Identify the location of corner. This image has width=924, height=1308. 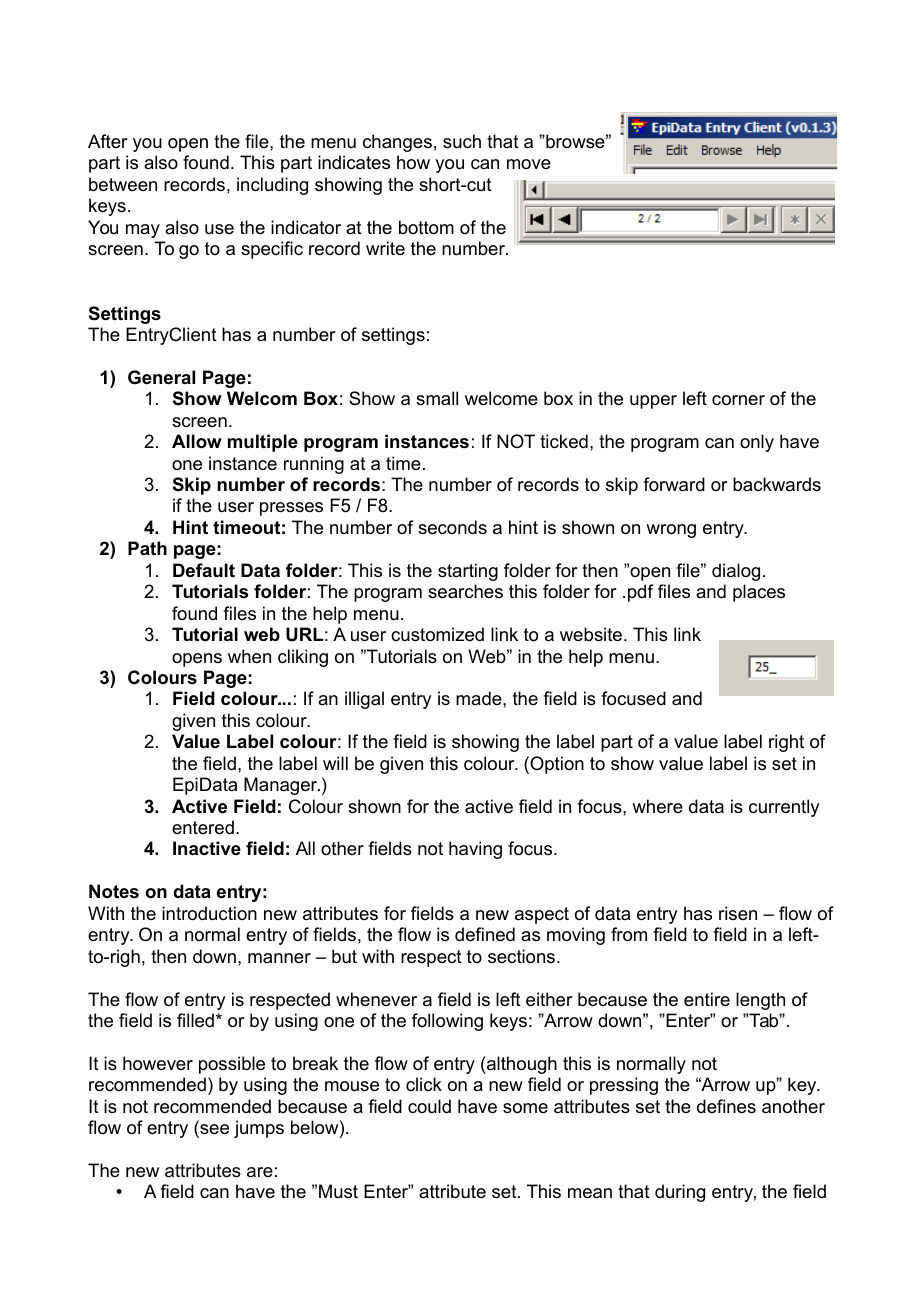
(738, 400).
